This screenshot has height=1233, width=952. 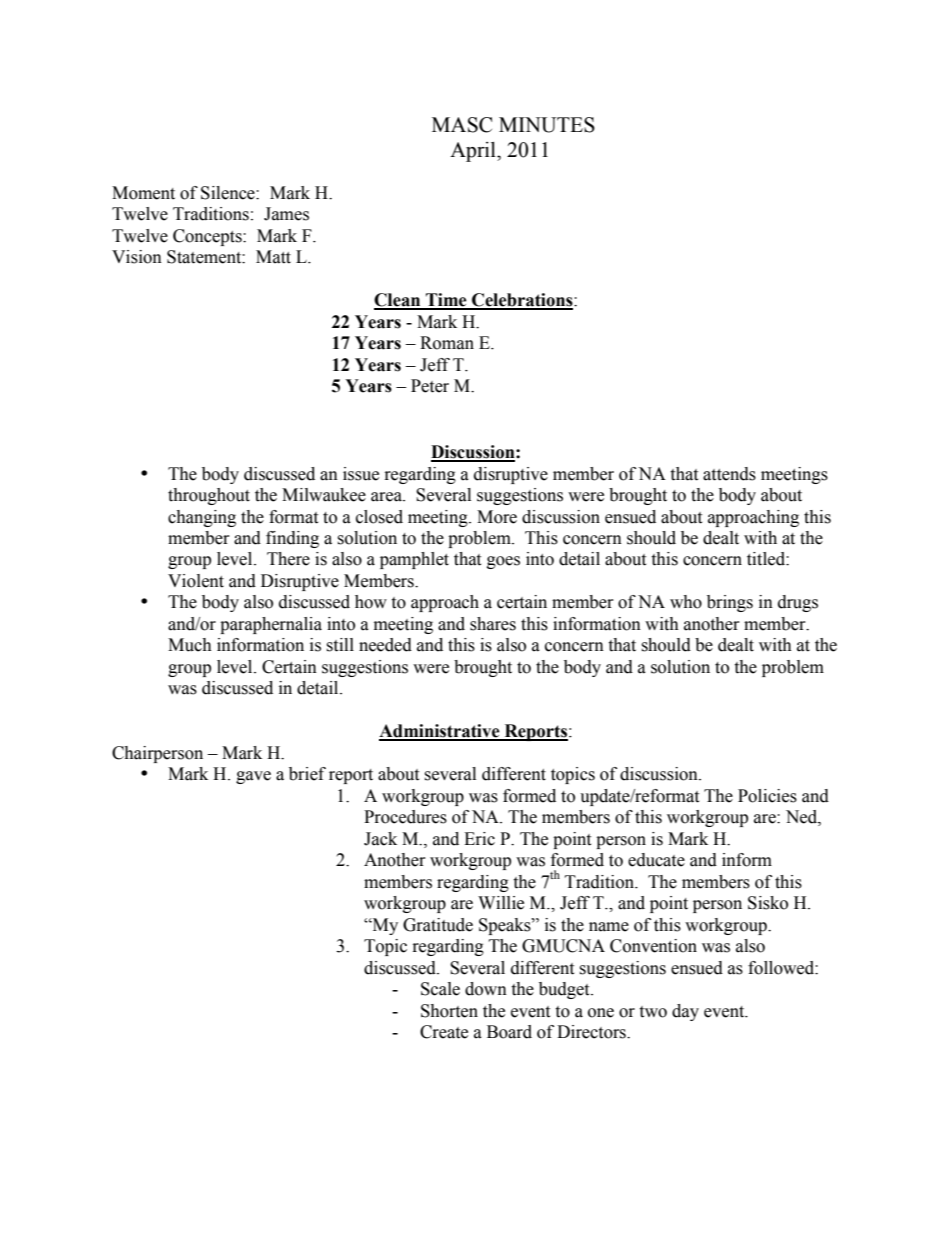 What do you see at coordinates (440, 989) in the screenshot?
I see `Scale` at bounding box center [440, 989].
